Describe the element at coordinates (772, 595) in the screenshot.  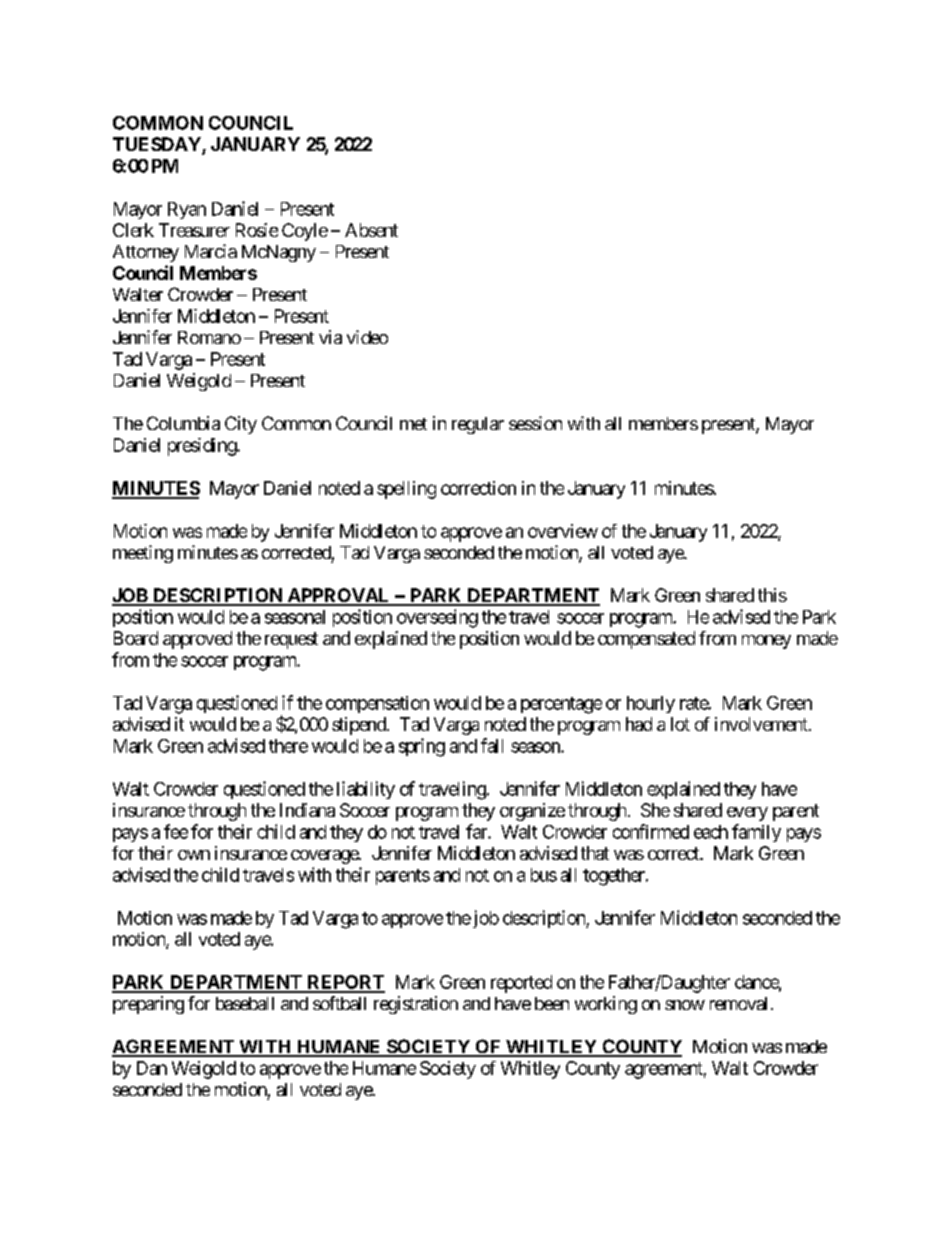
I see `this` at that location.
